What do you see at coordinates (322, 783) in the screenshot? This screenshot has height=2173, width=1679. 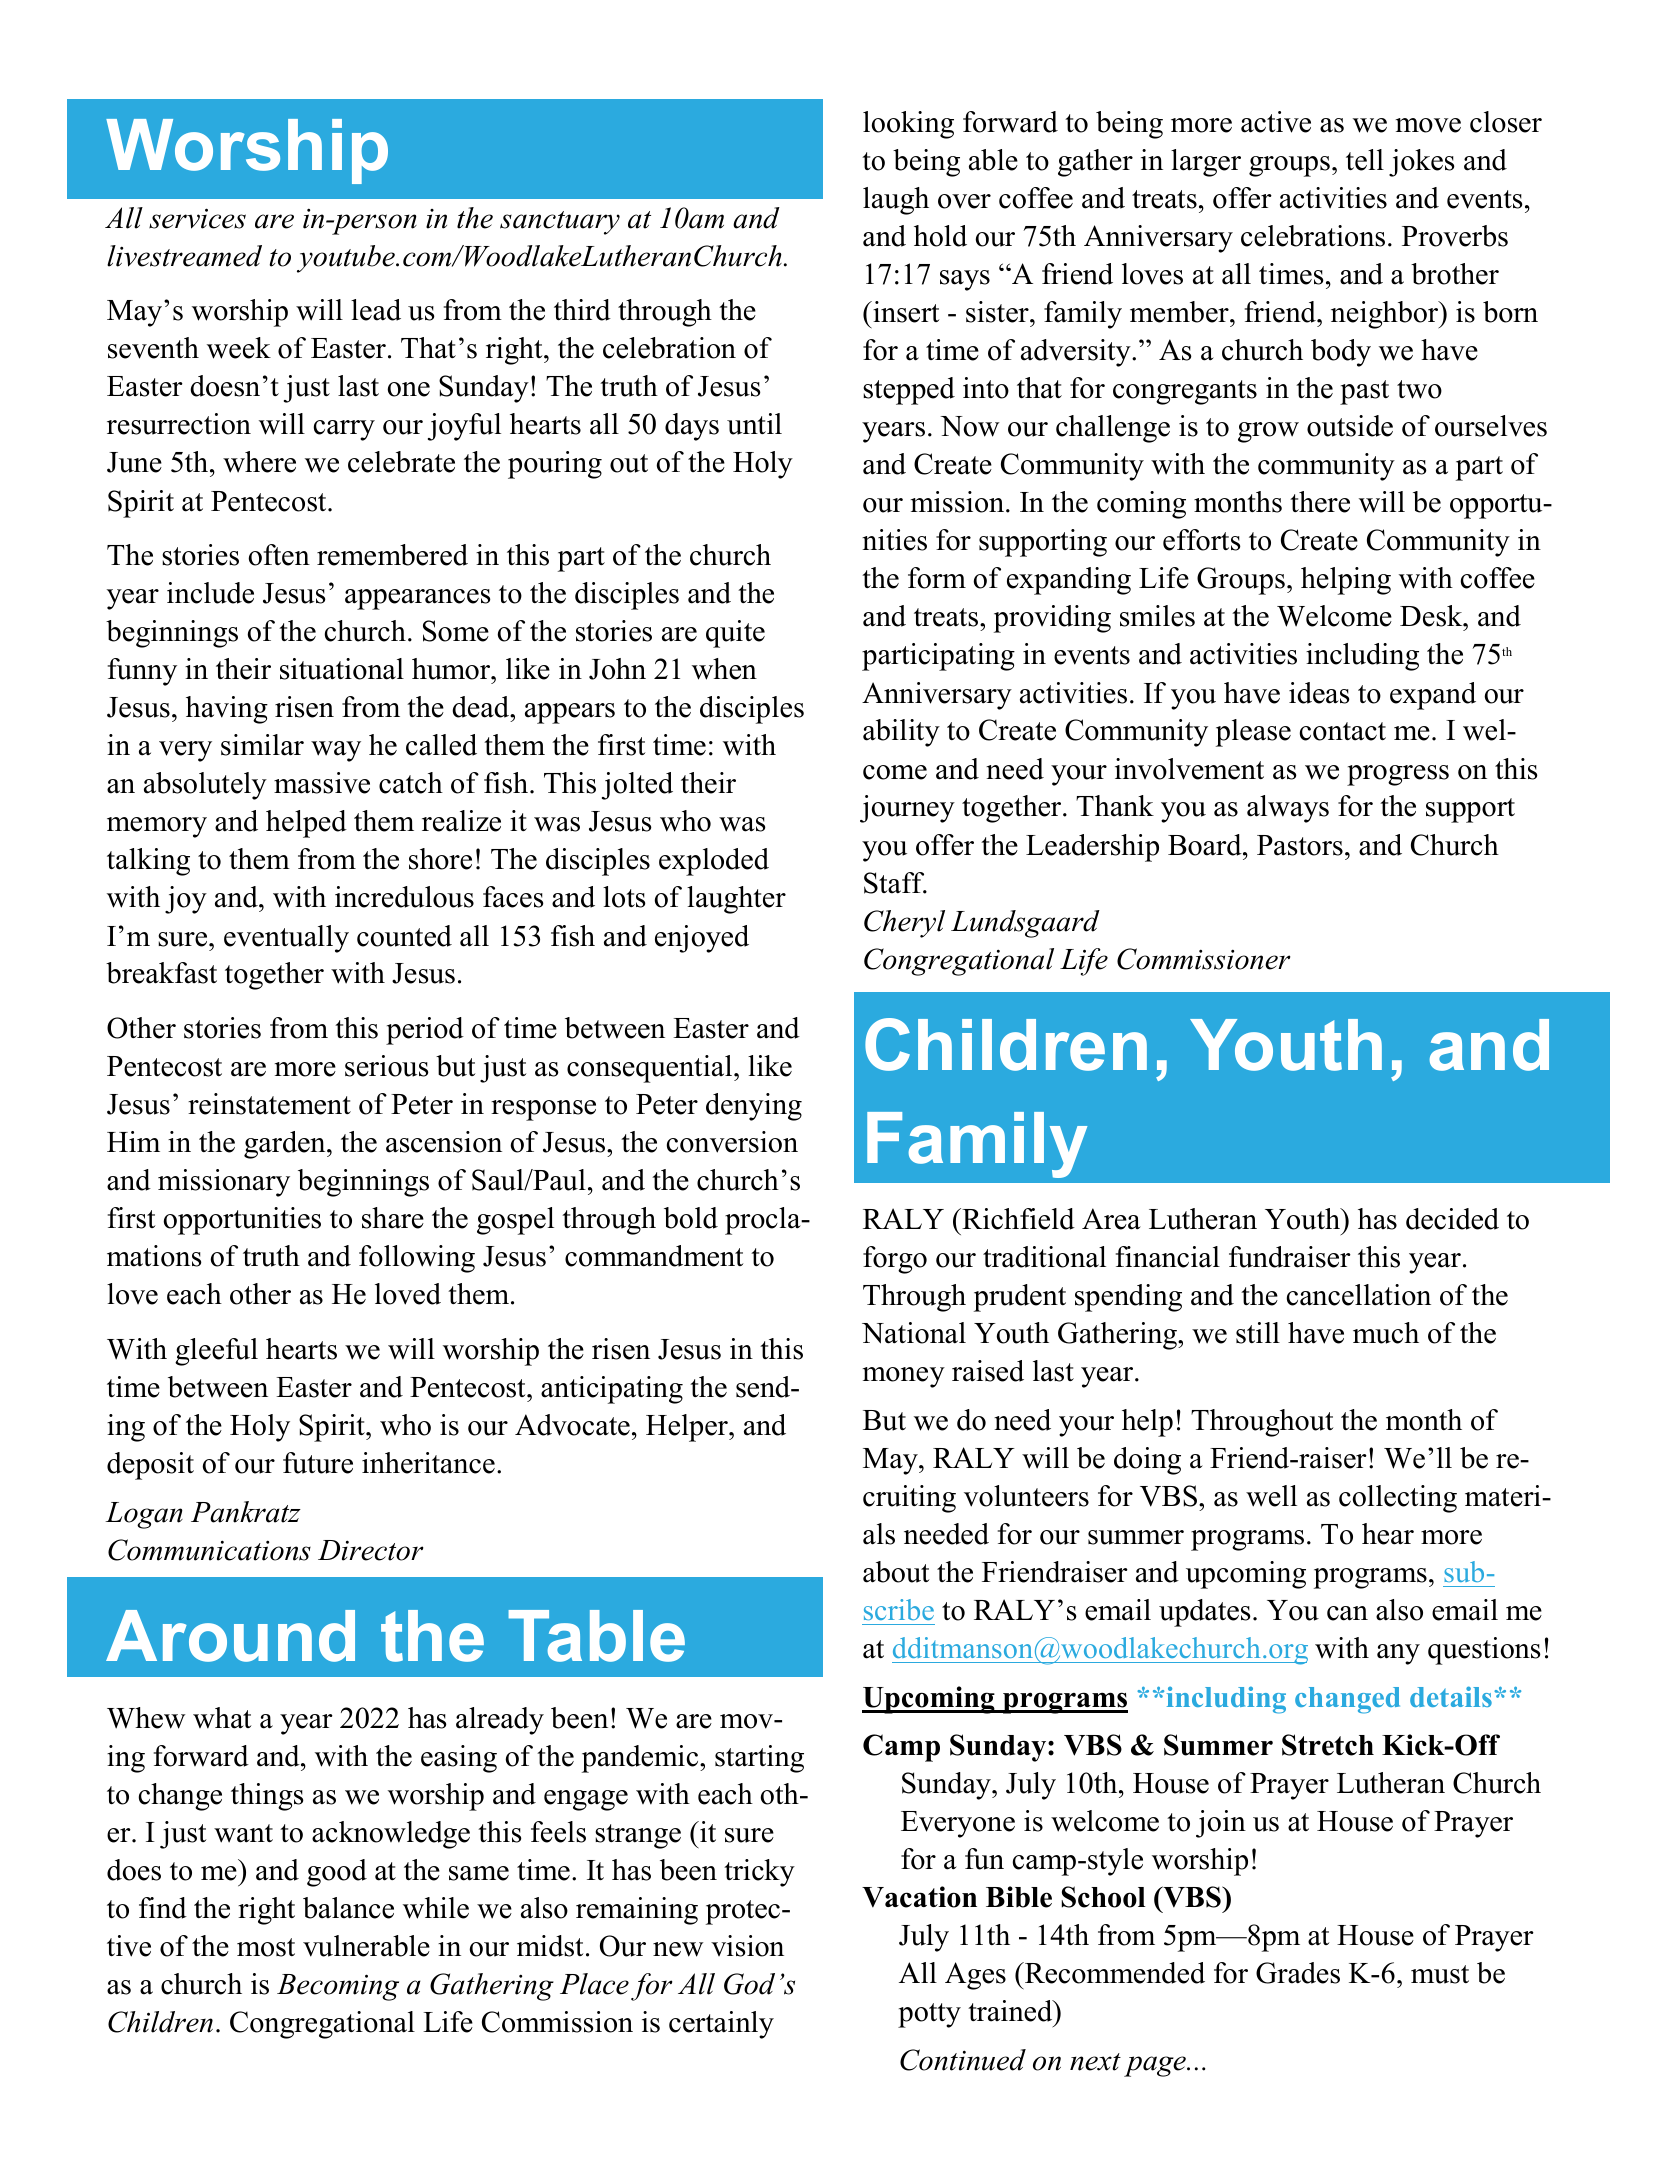 I see `massive` at bounding box center [322, 783].
